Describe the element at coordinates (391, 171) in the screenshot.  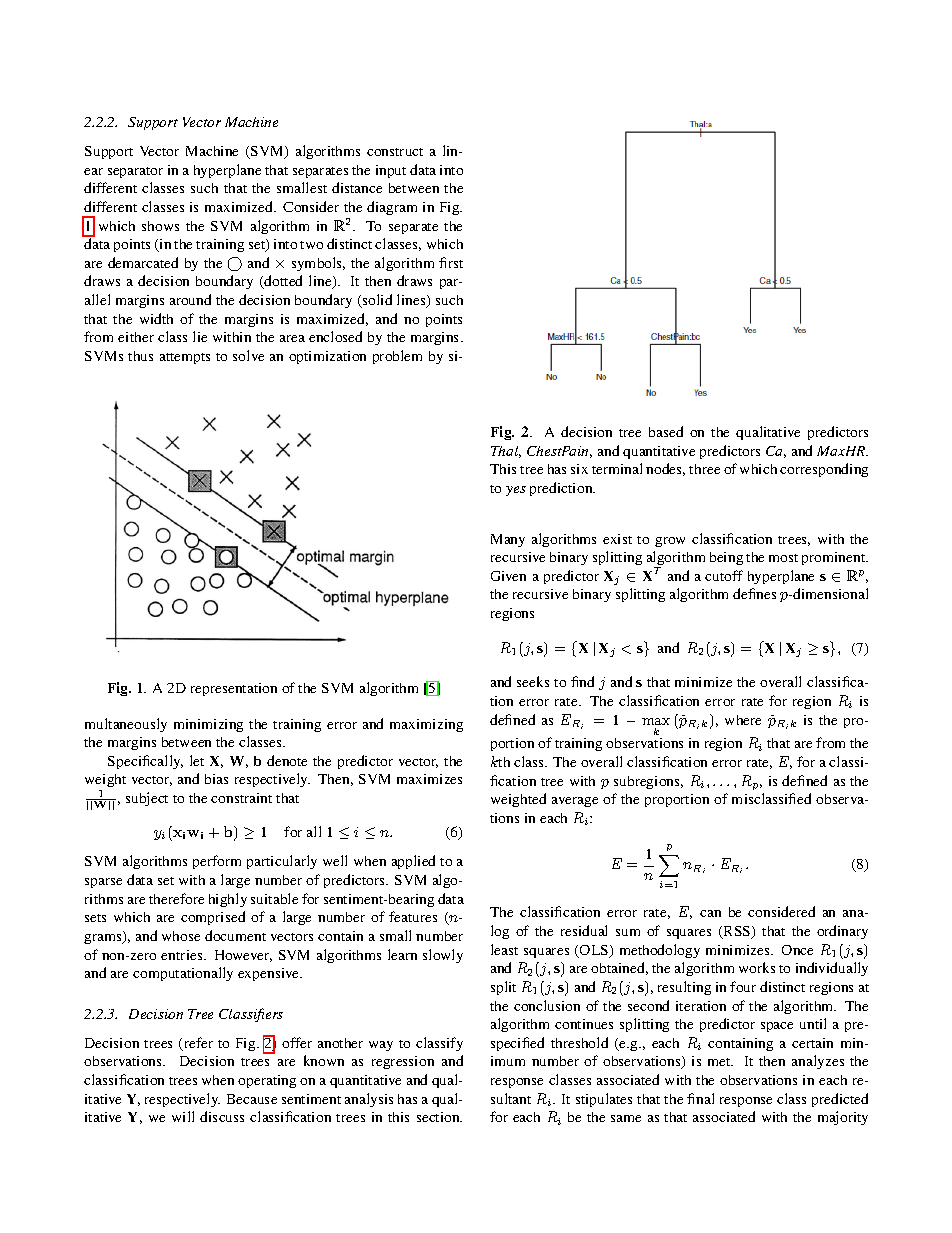
I see `input` at that location.
